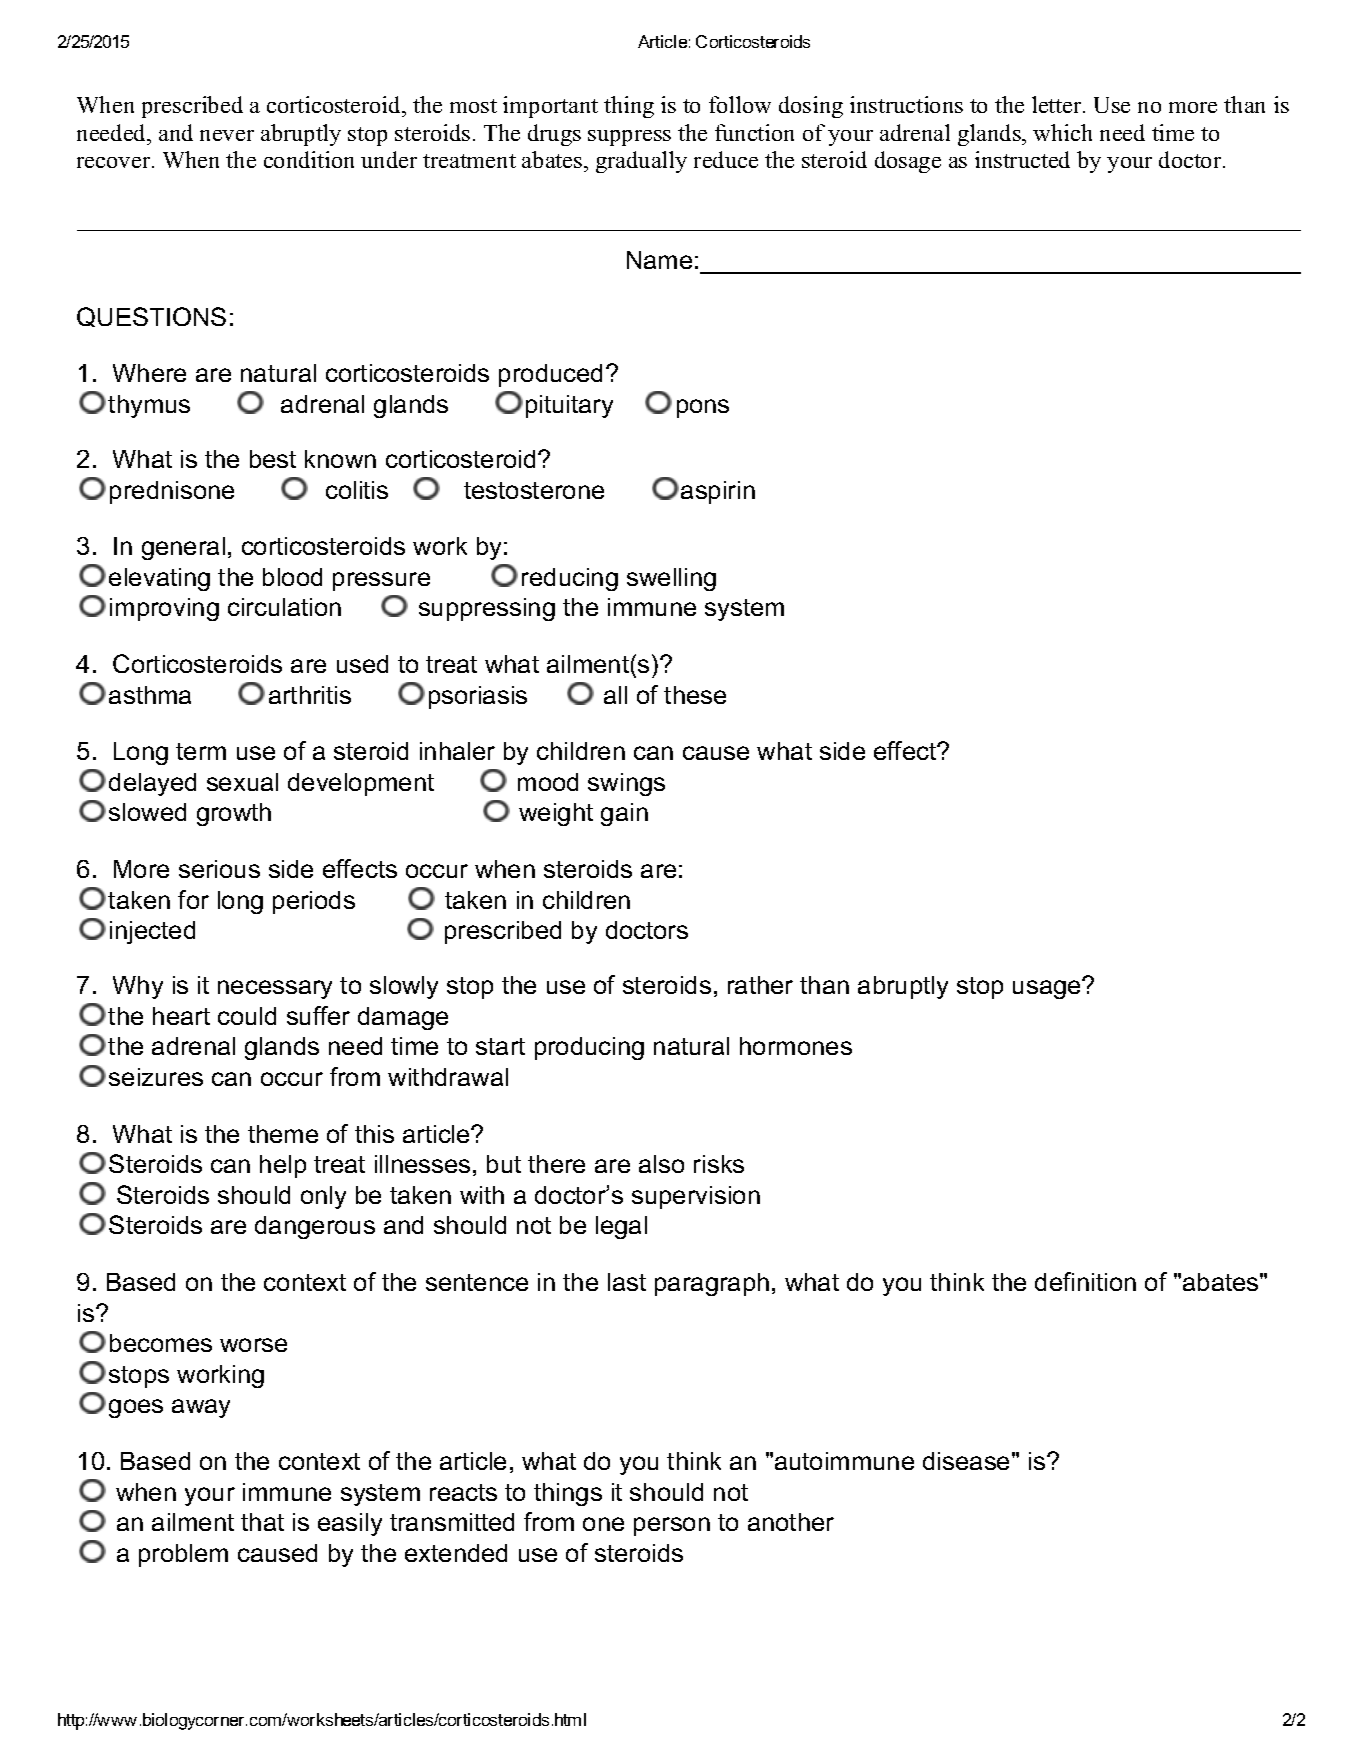 The height and width of the document is (1764, 1363). Describe the element at coordinates (641, 162) in the document. I see `gradually` at that location.
